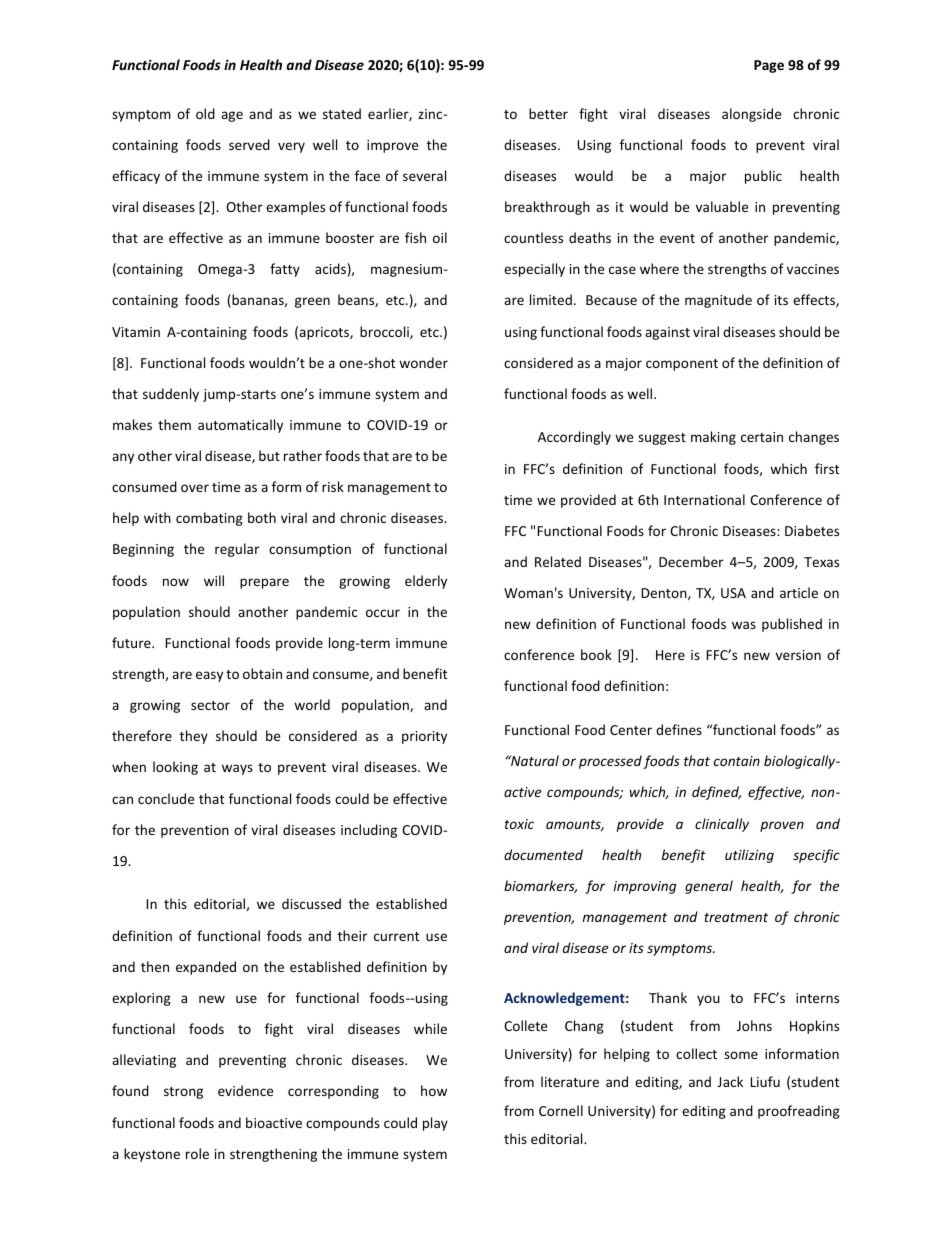 Image resolution: width=952 pixels, height=1233 pixels. I want to click on Page, so click(769, 66).
